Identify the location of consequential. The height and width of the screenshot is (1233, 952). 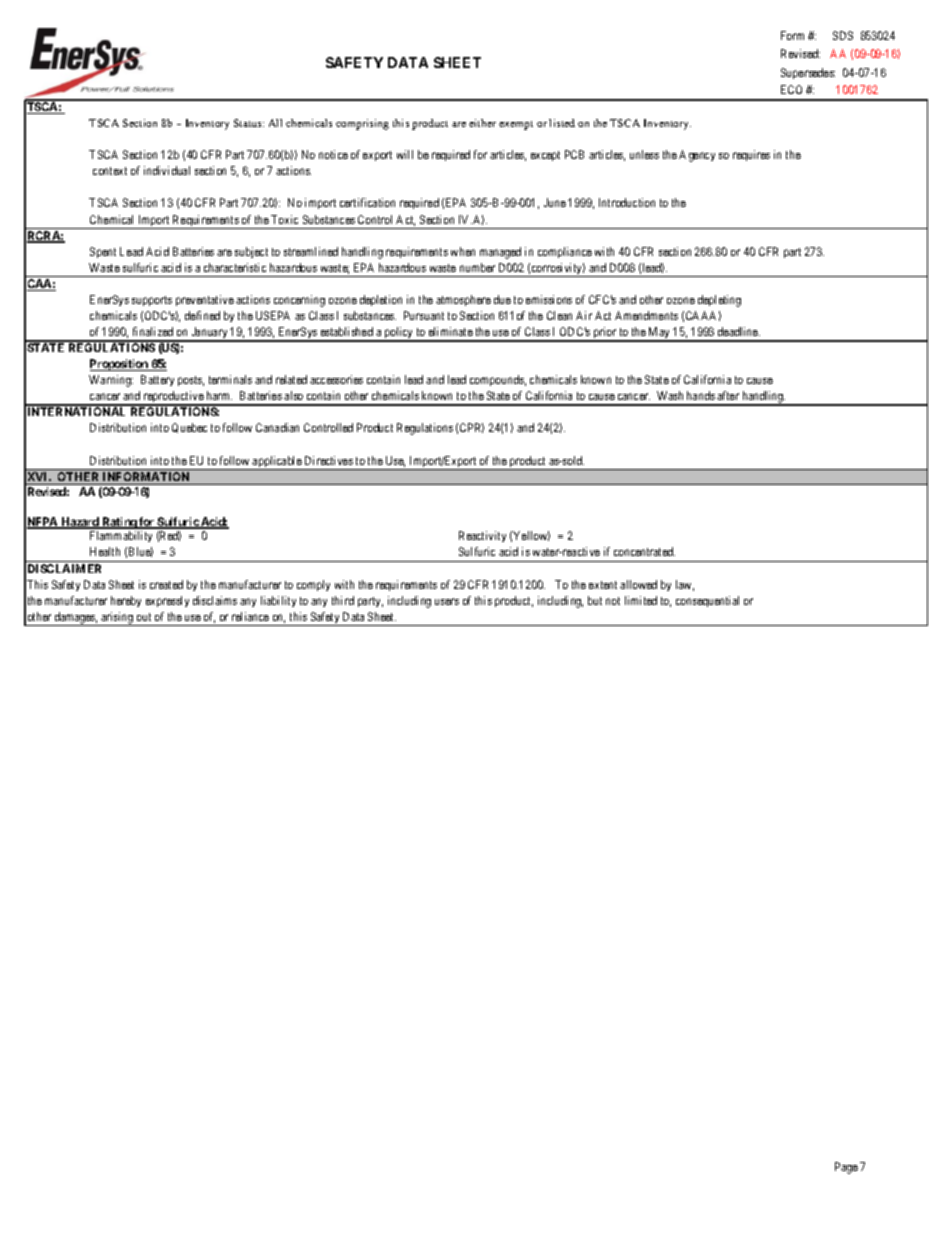
(707, 601).
